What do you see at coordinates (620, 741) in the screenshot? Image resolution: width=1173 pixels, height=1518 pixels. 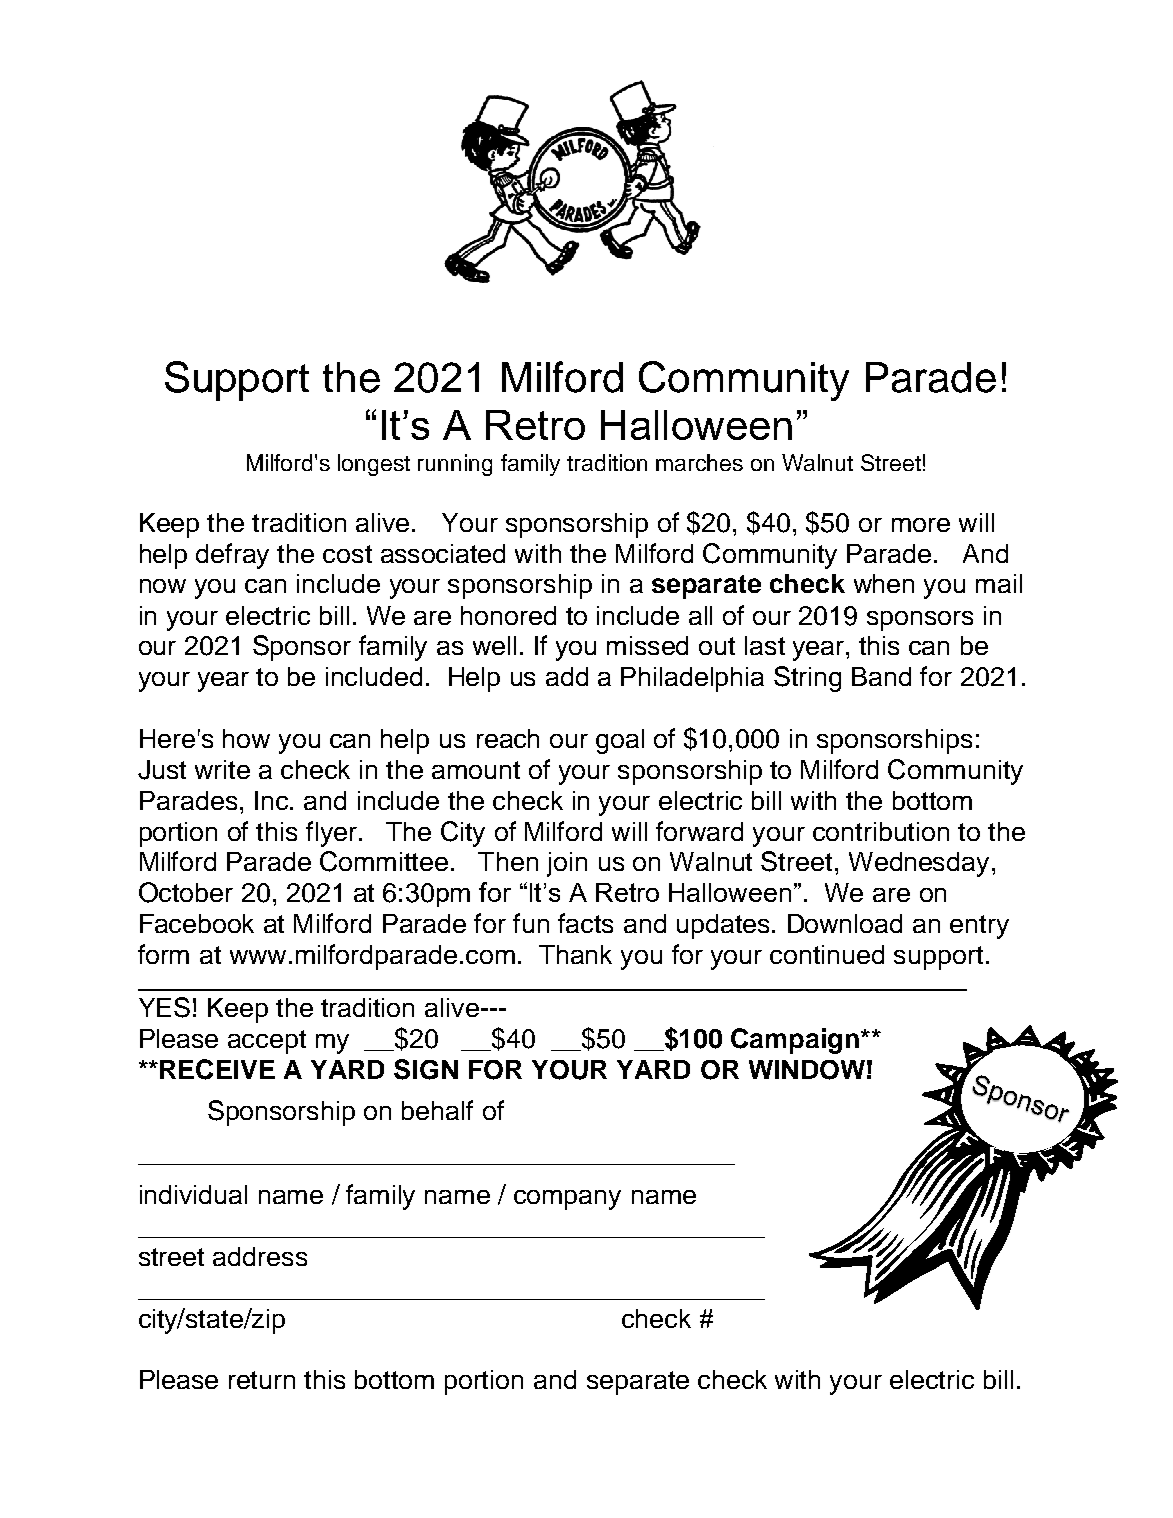 I see `goal` at bounding box center [620, 741].
